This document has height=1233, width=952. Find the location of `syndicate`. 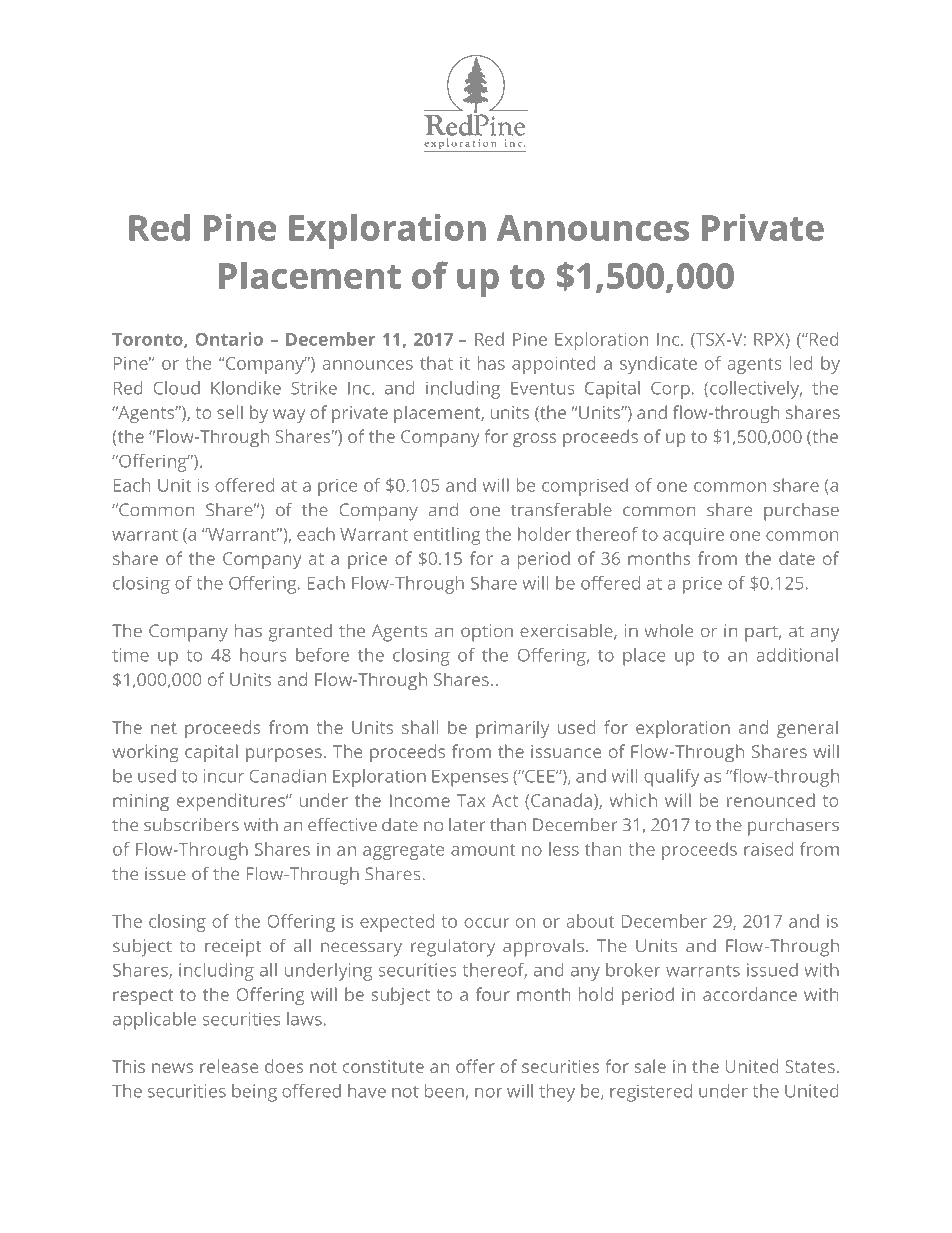

syndicate is located at coordinates (658, 365).
